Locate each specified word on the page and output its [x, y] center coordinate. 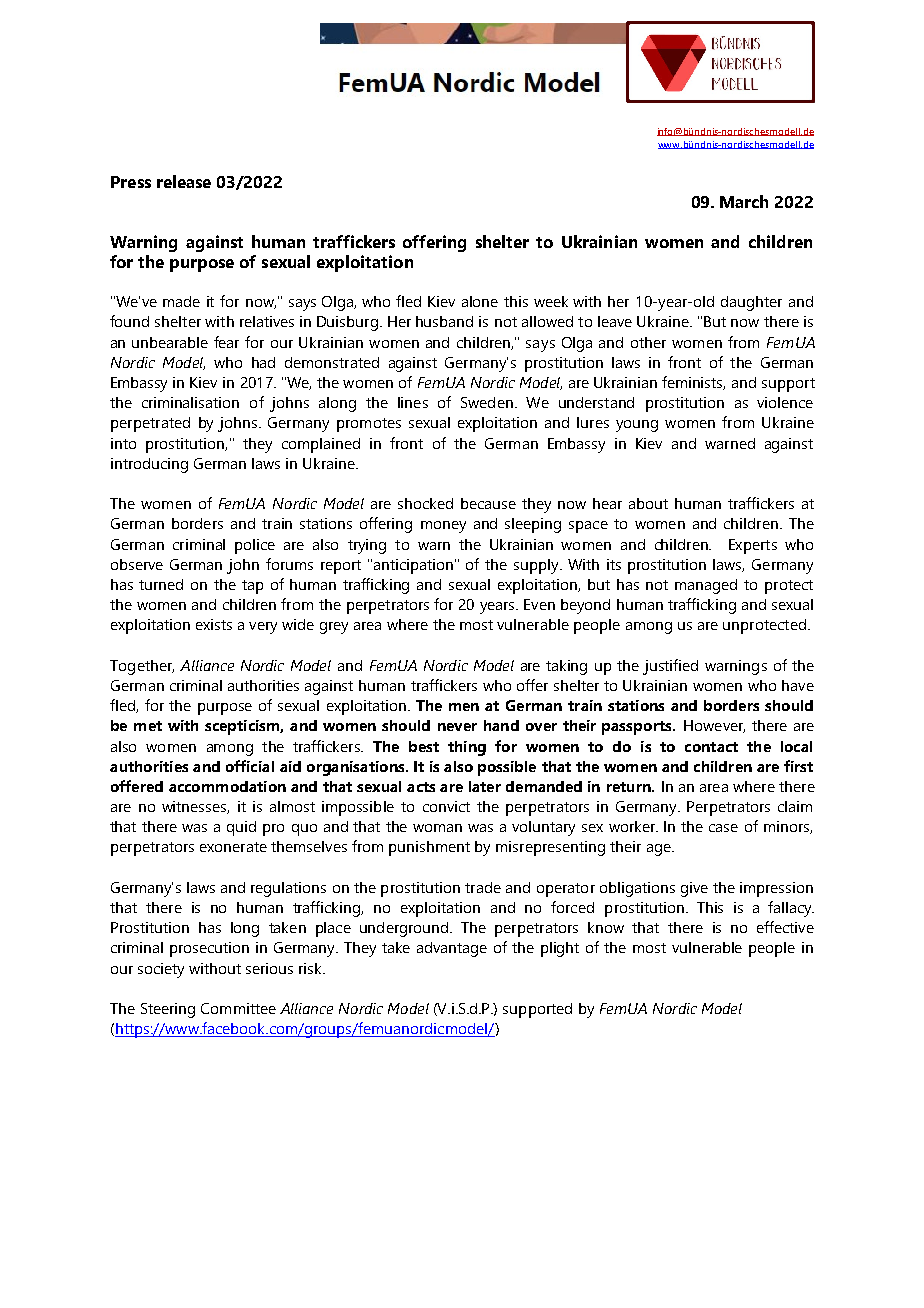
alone [480, 301]
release [184, 181]
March [744, 201]
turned [161, 584]
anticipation [415, 566]
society [161, 970]
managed [706, 586]
